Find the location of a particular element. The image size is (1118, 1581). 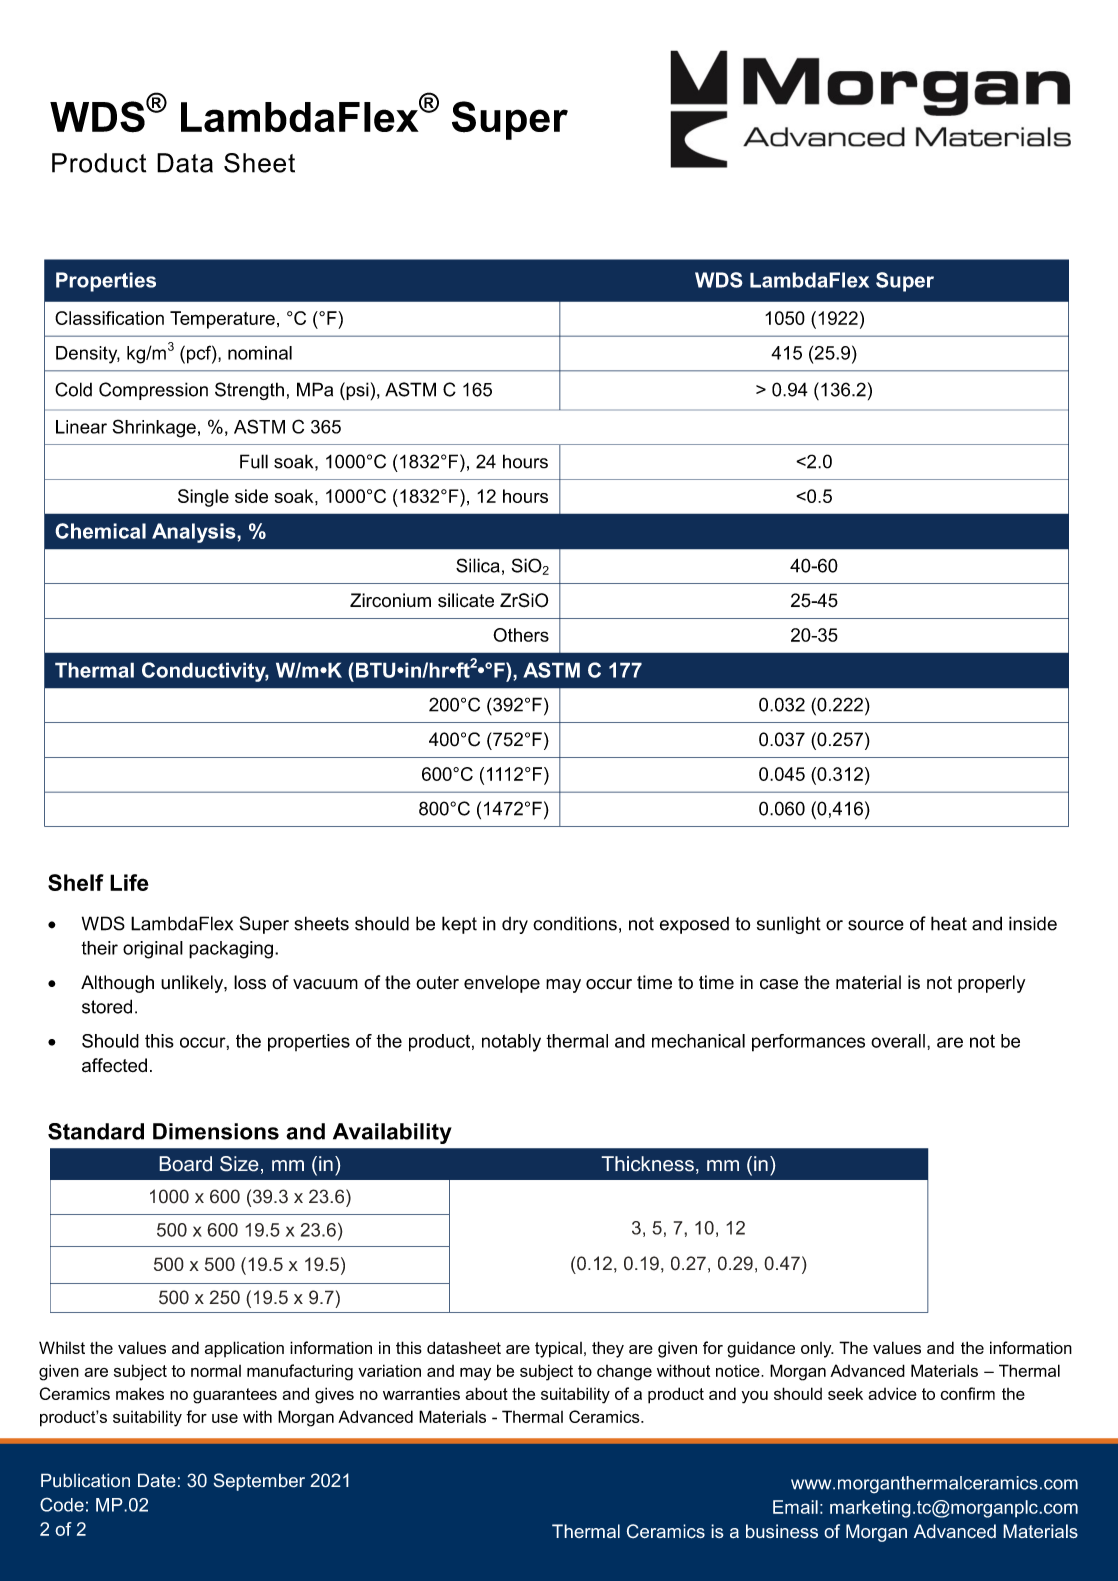

psi is located at coordinates (356, 391).
